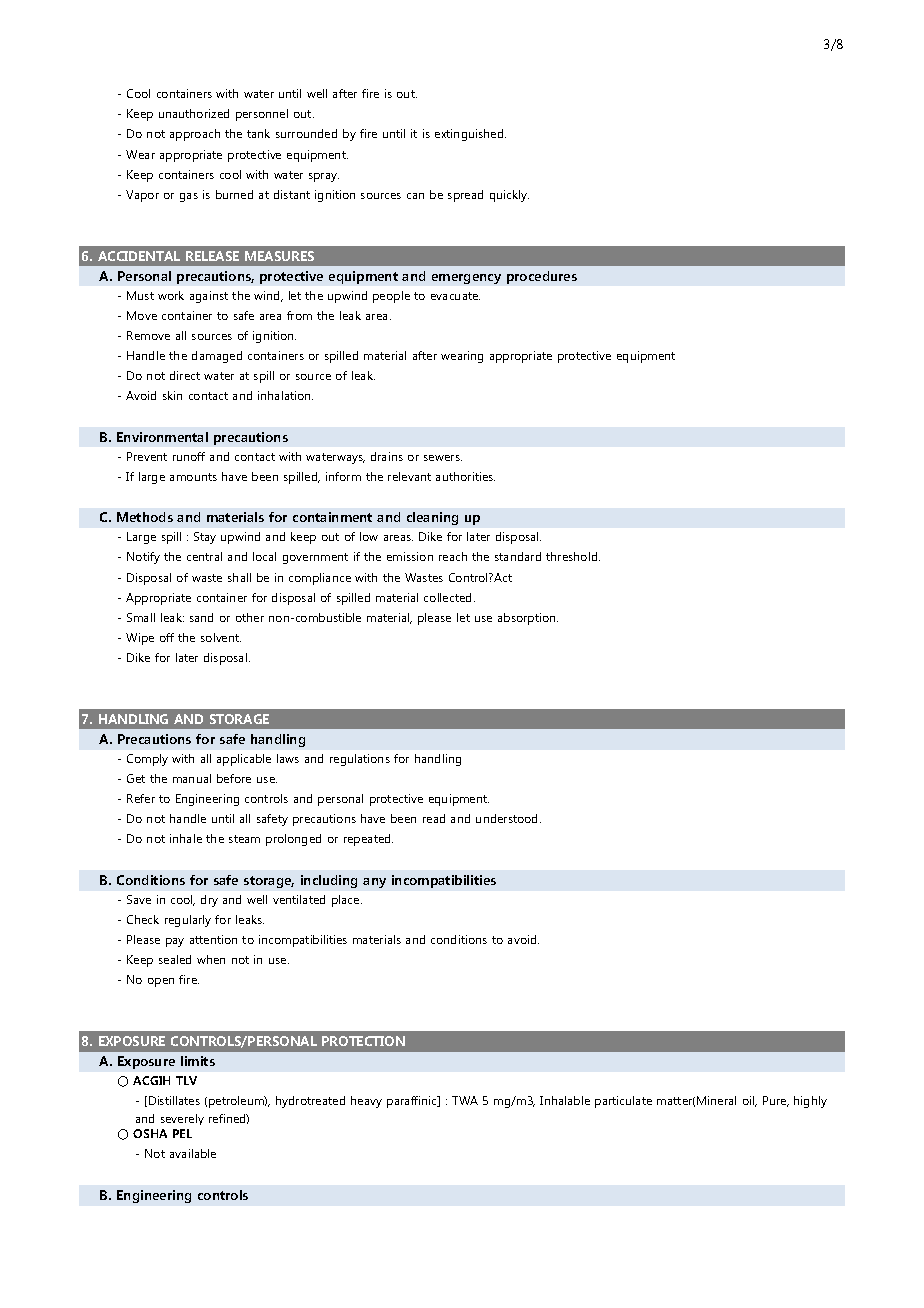  I want to click on collected, so click(449, 597).
